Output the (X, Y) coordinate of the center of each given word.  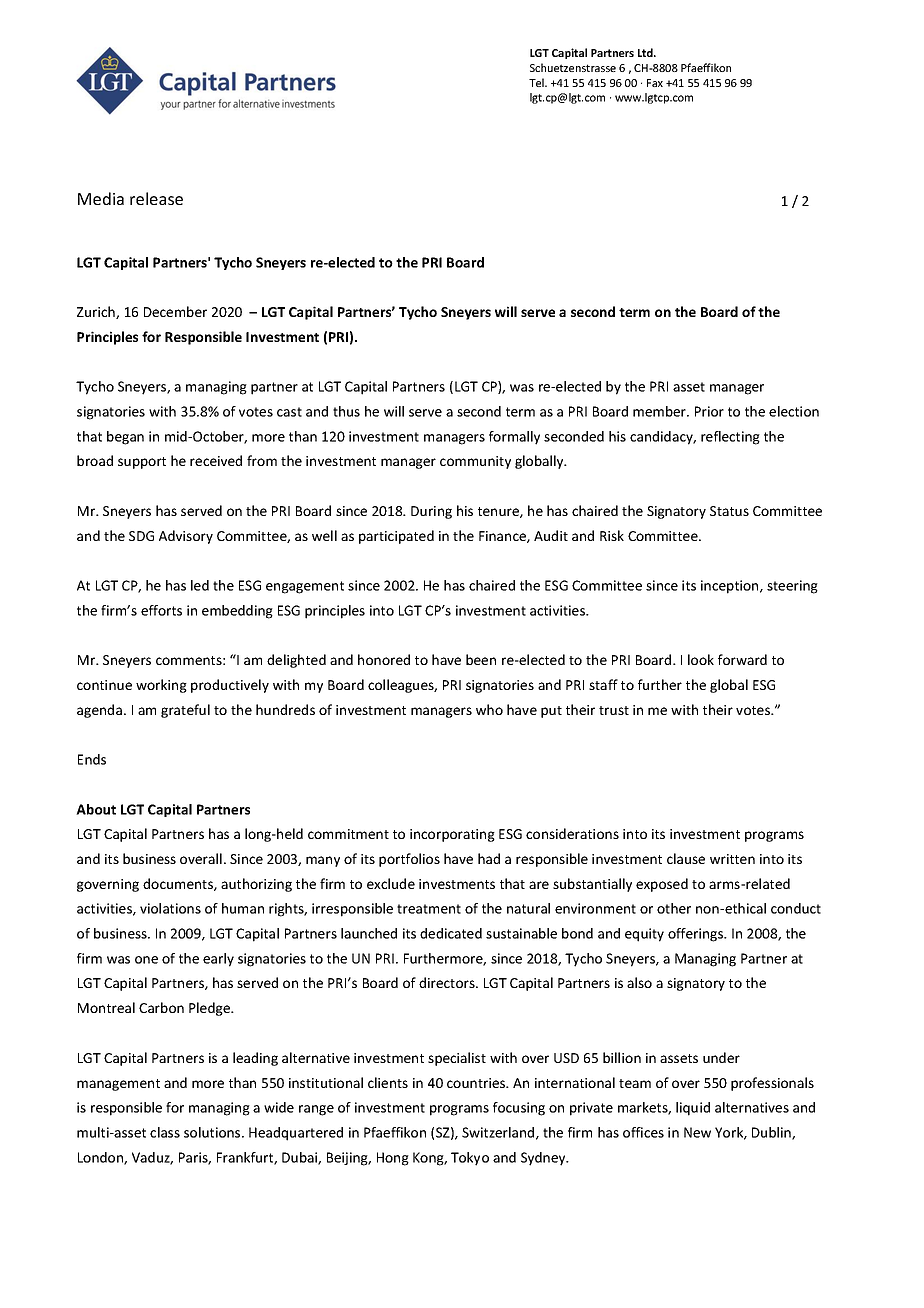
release (156, 198)
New (697, 1132)
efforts (161, 610)
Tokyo (470, 1159)
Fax (655, 83)
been (481, 659)
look (701, 659)
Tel (537, 82)
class (165, 1132)
